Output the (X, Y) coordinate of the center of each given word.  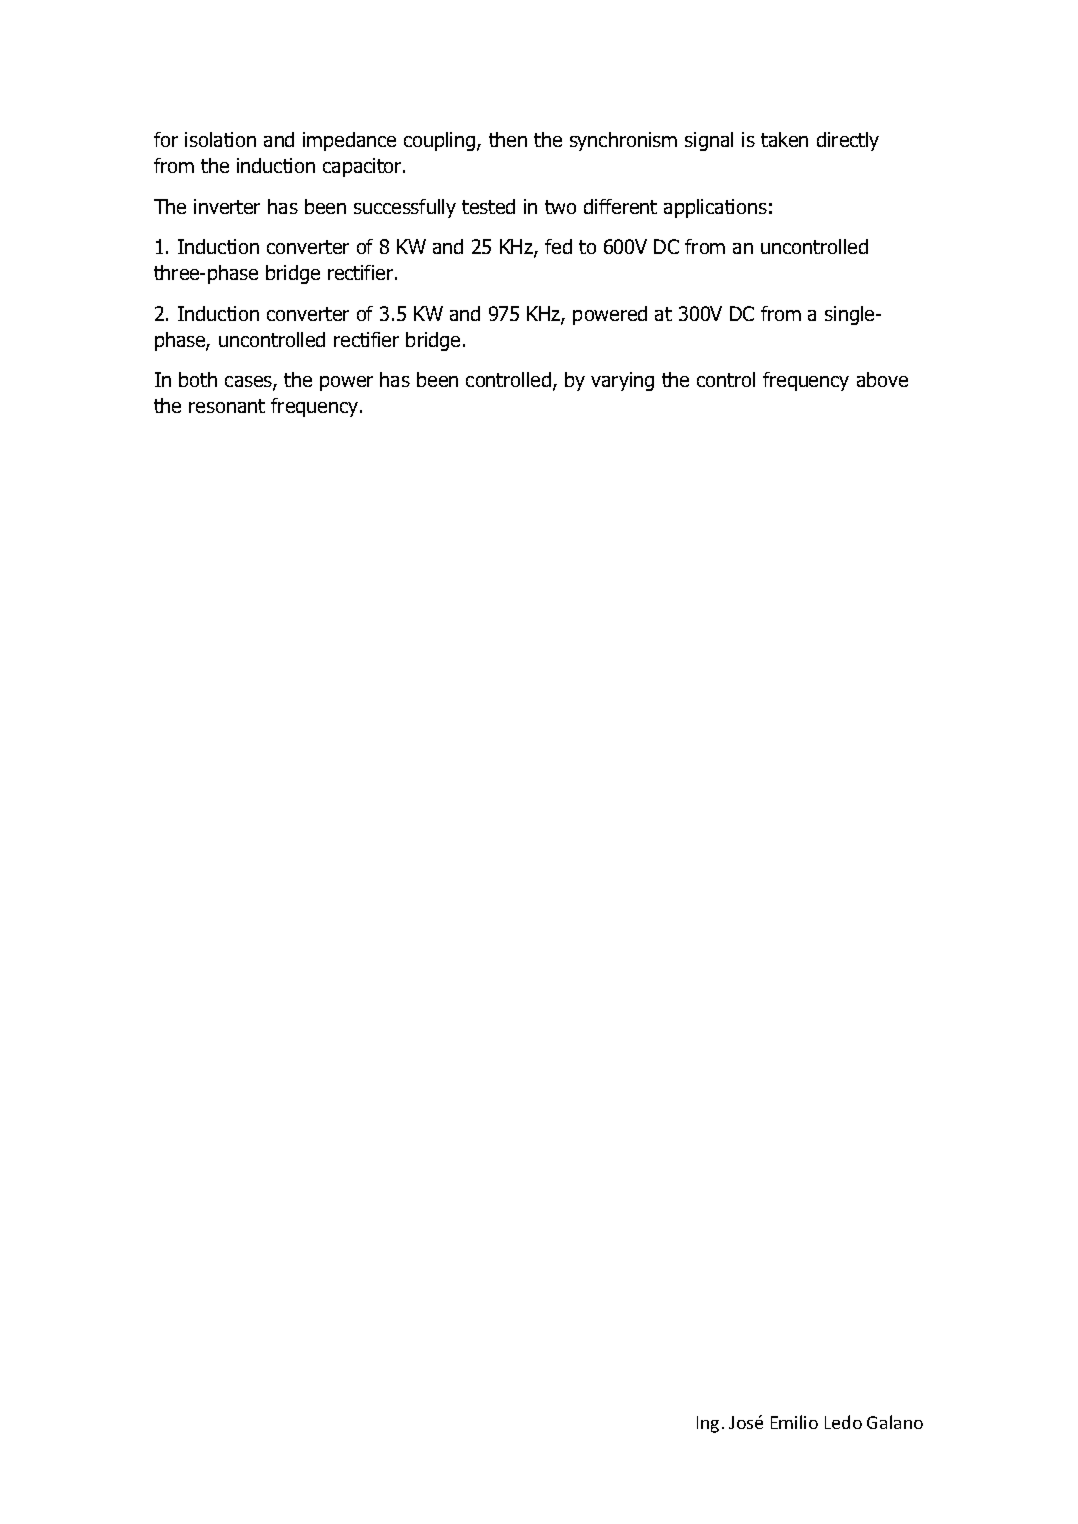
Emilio (794, 1422)
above (882, 379)
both (198, 379)
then (508, 139)
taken (784, 139)
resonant (227, 406)
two (560, 207)
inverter (227, 206)
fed (558, 246)
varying (622, 381)
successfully (405, 208)
